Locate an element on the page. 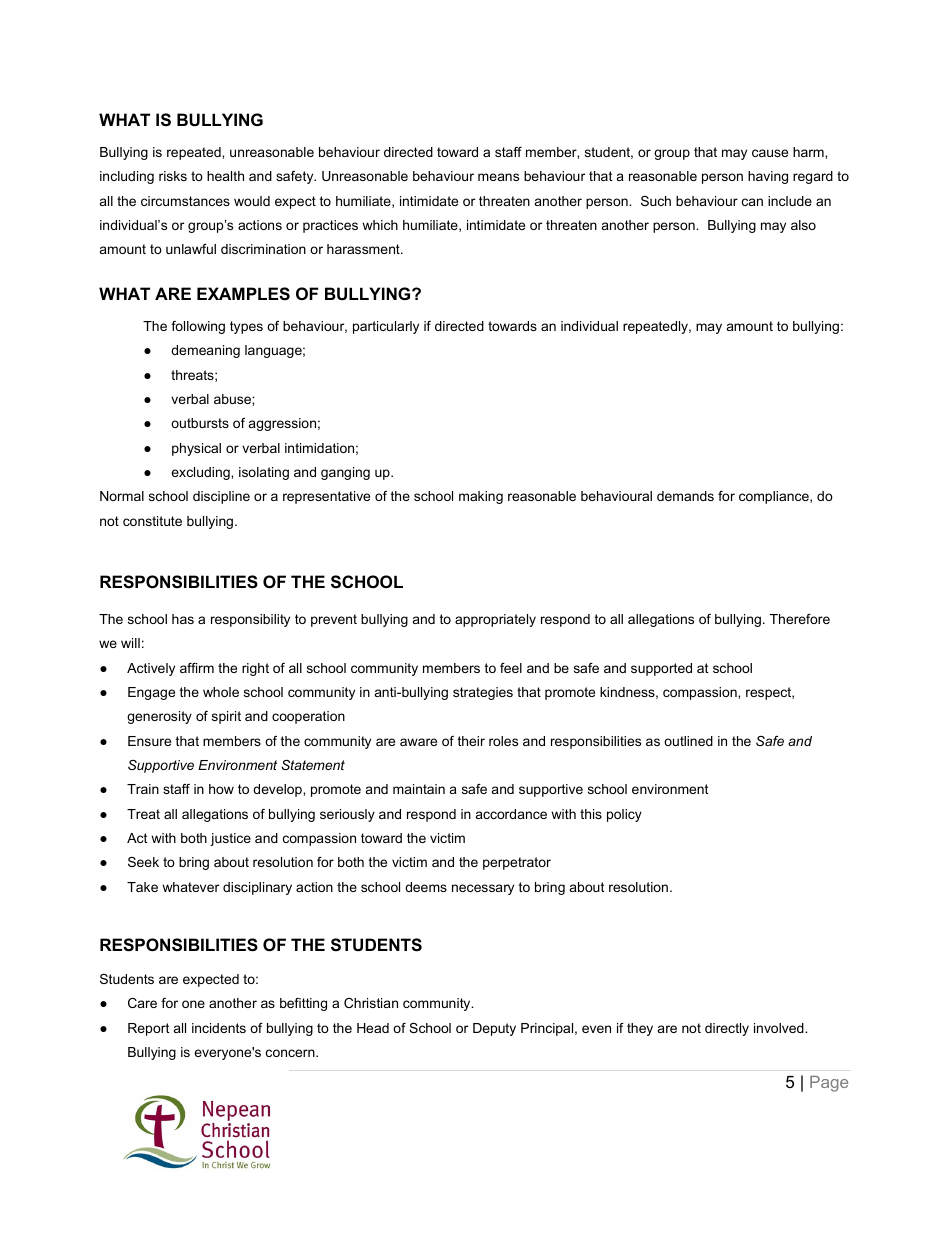 Image resolution: width=952 pixels, height=1233 pixels. means is located at coordinates (498, 177).
